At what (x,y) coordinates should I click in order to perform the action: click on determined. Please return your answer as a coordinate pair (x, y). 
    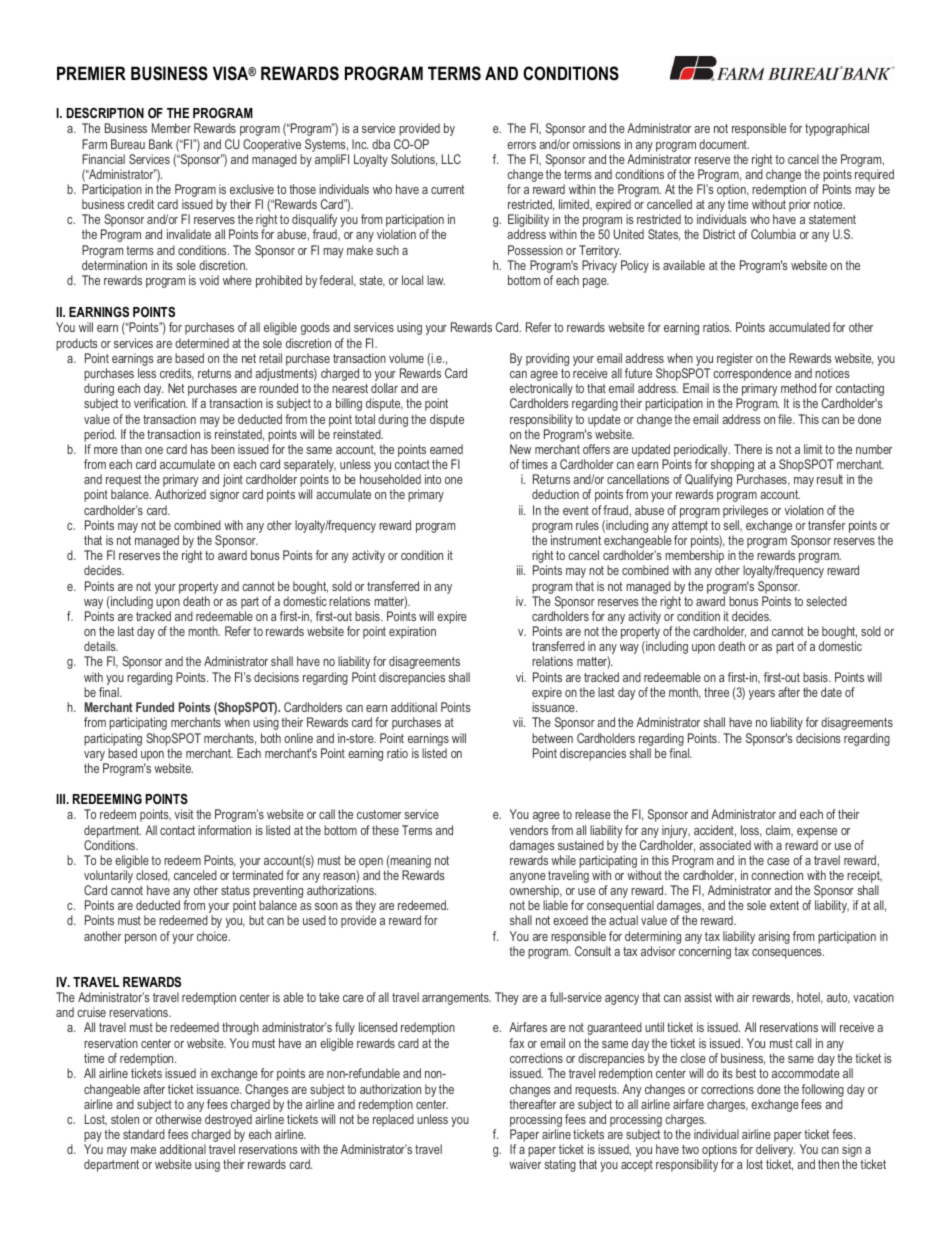
    Looking at the image, I should click on (202, 343).
